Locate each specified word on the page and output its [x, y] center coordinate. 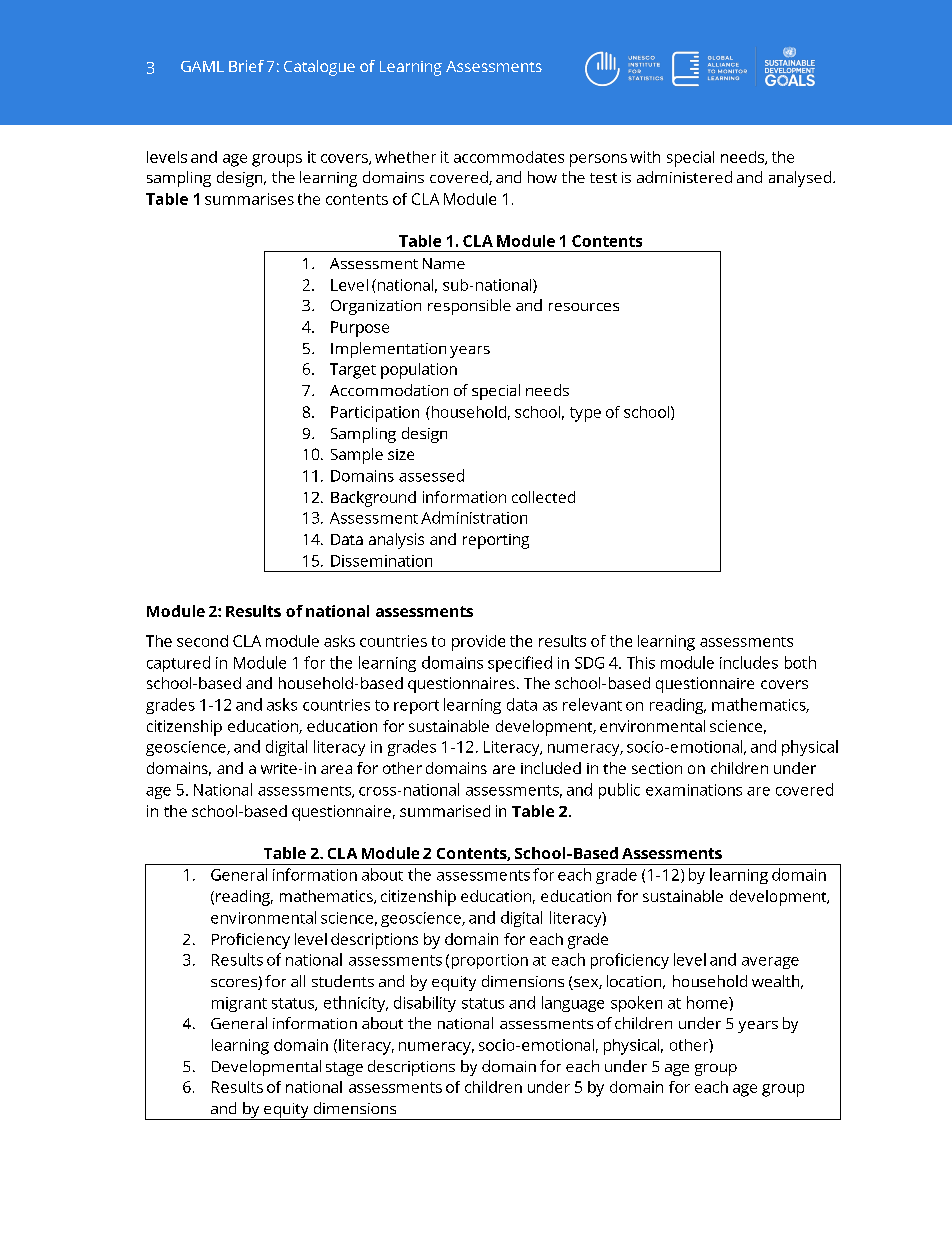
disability [425, 1004]
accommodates [509, 157]
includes [749, 662]
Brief [246, 66]
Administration [474, 517]
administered [684, 177]
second [202, 641]
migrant [239, 1004]
